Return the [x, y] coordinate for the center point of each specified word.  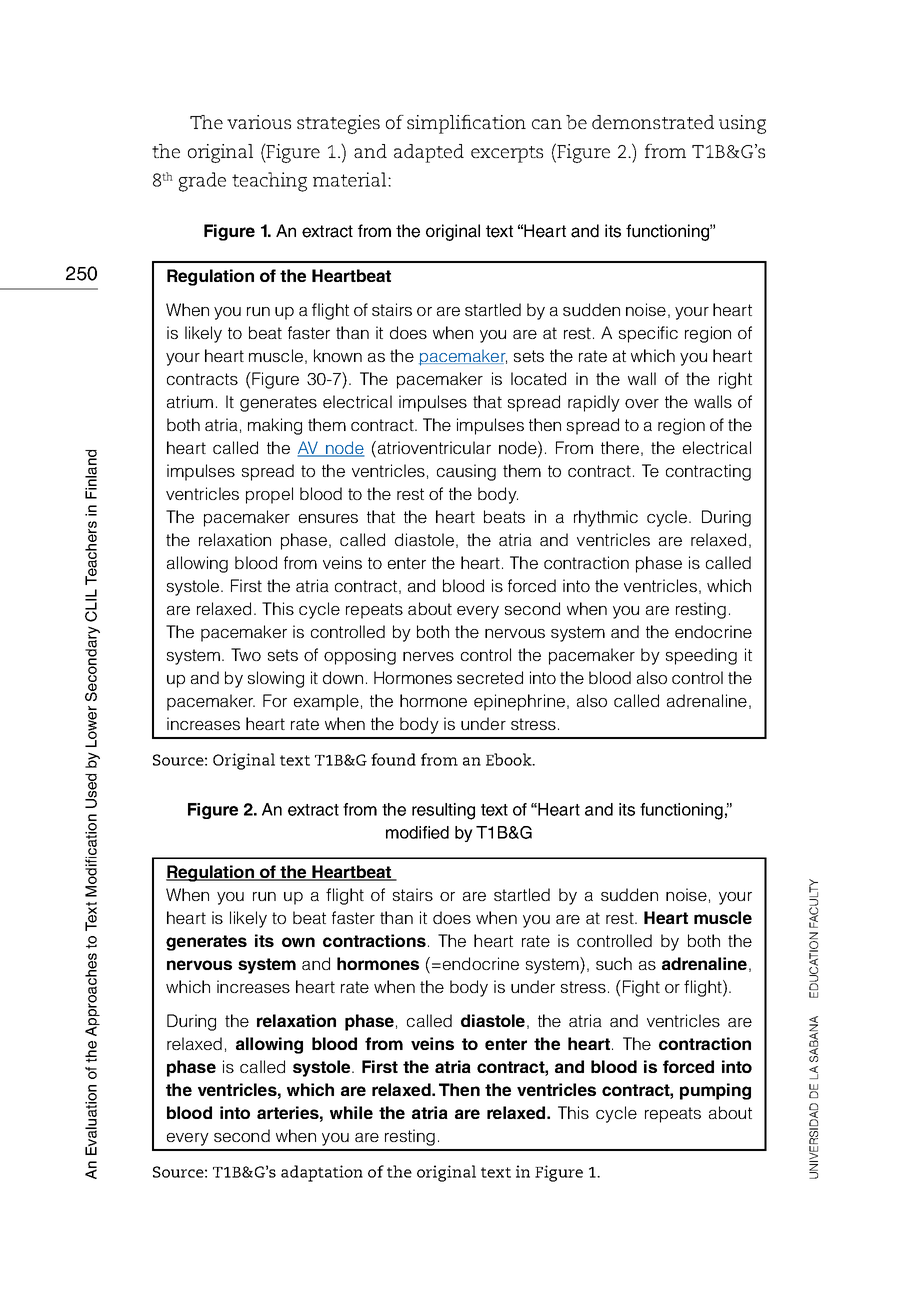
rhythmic [606, 518]
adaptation [322, 1173]
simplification [466, 124]
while [351, 1112]
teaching [269, 182]
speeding [701, 656]
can [547, 124]
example [326, 702]
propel [269, 495]
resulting [443, 811]
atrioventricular [433, 449]
